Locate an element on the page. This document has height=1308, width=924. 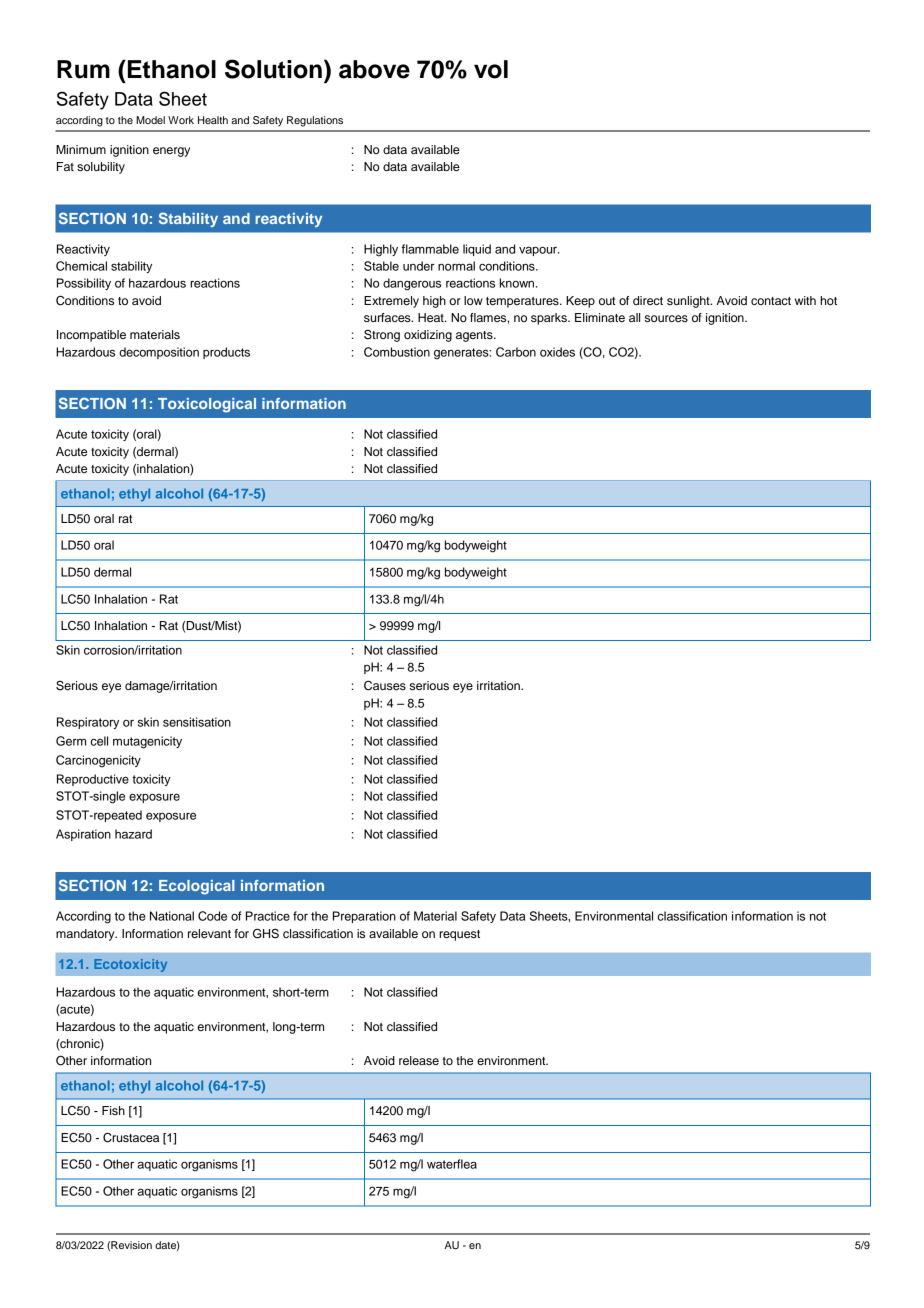
Respiratory is located at coordinates (88, 723).
